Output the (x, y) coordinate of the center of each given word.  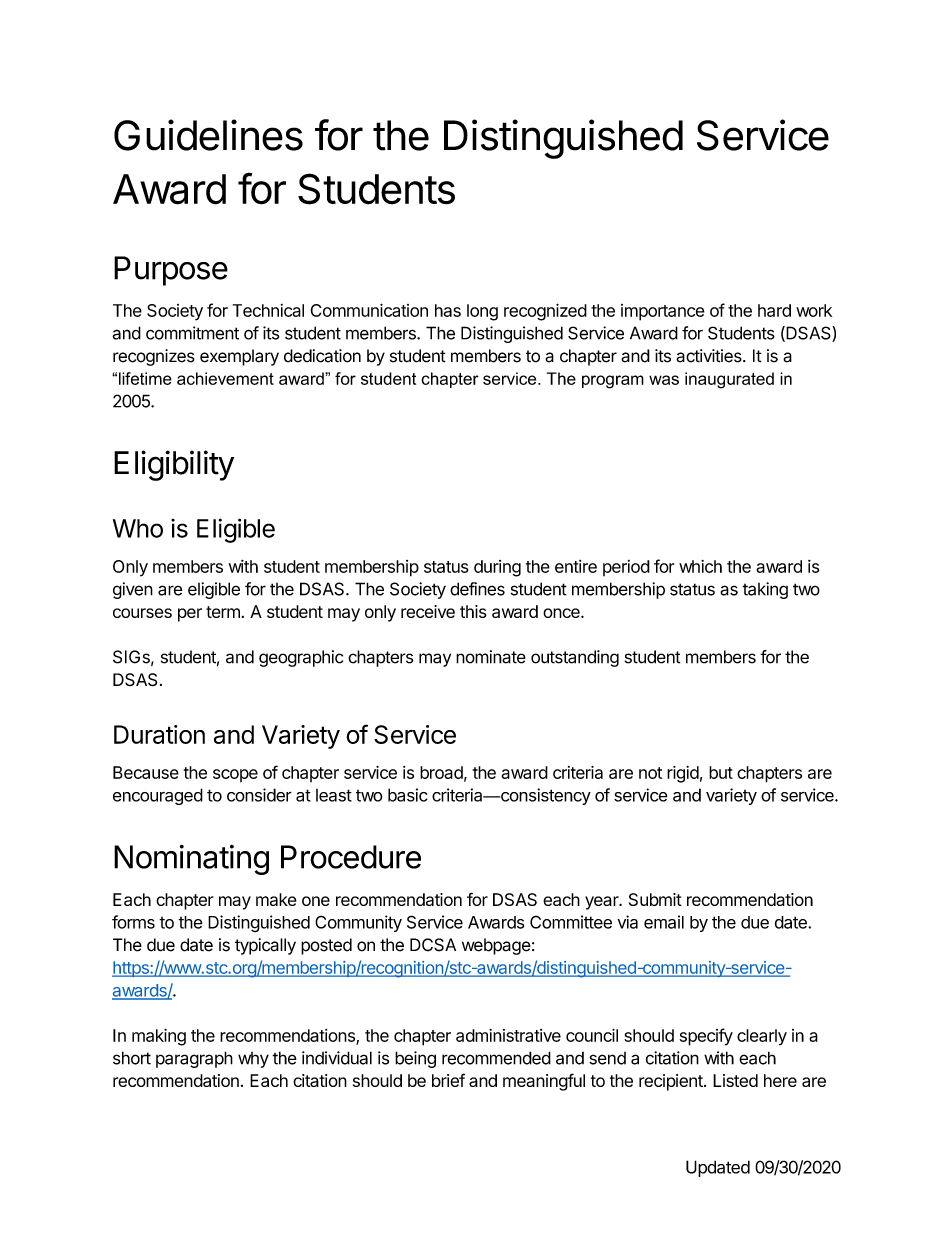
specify (706, 1037)
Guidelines (208, 135)
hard (774, 310)
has (448, 310)
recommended (496, 1058)
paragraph (194, 1059)
